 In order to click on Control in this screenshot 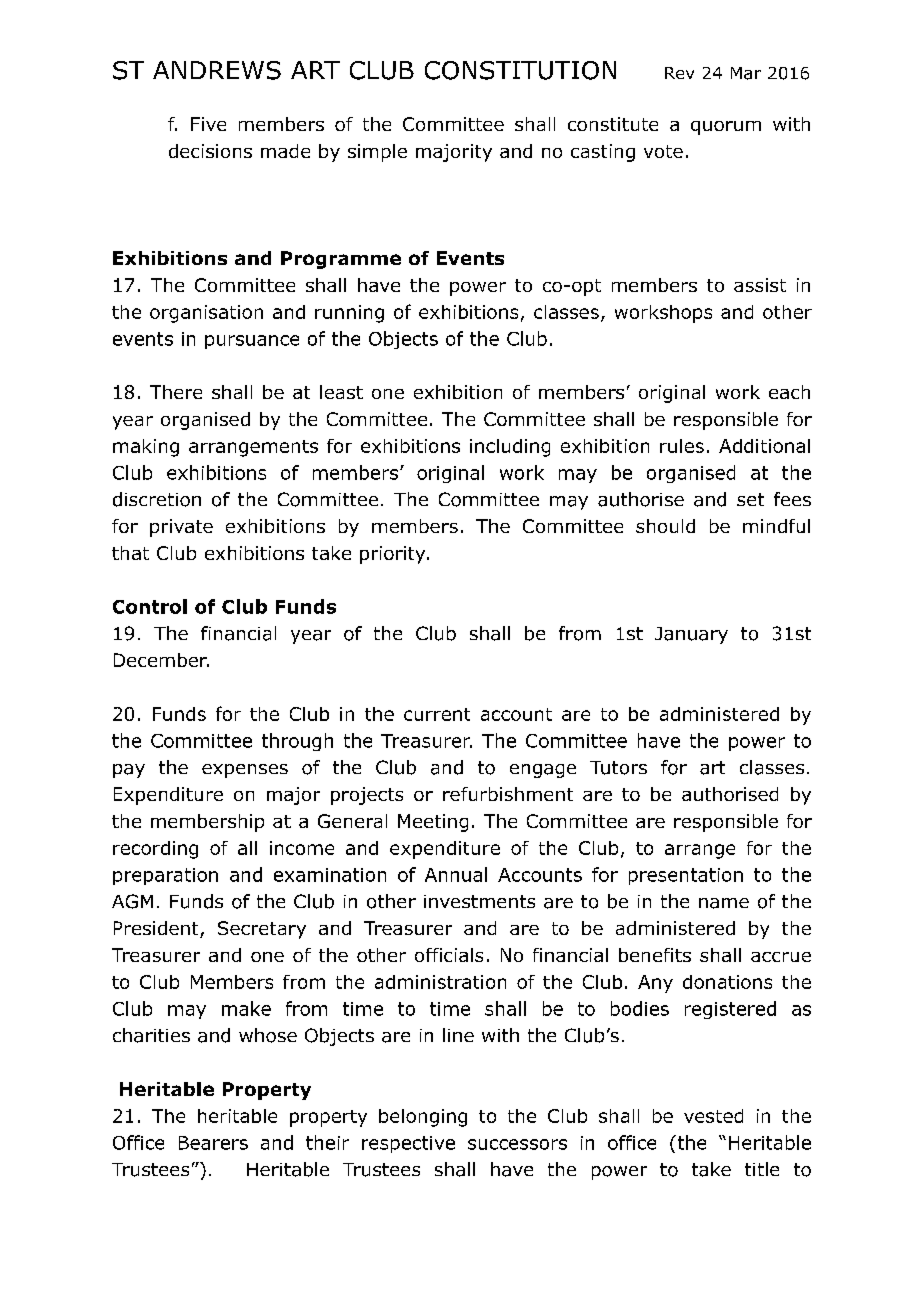, I will do `click(150, 606)`.
